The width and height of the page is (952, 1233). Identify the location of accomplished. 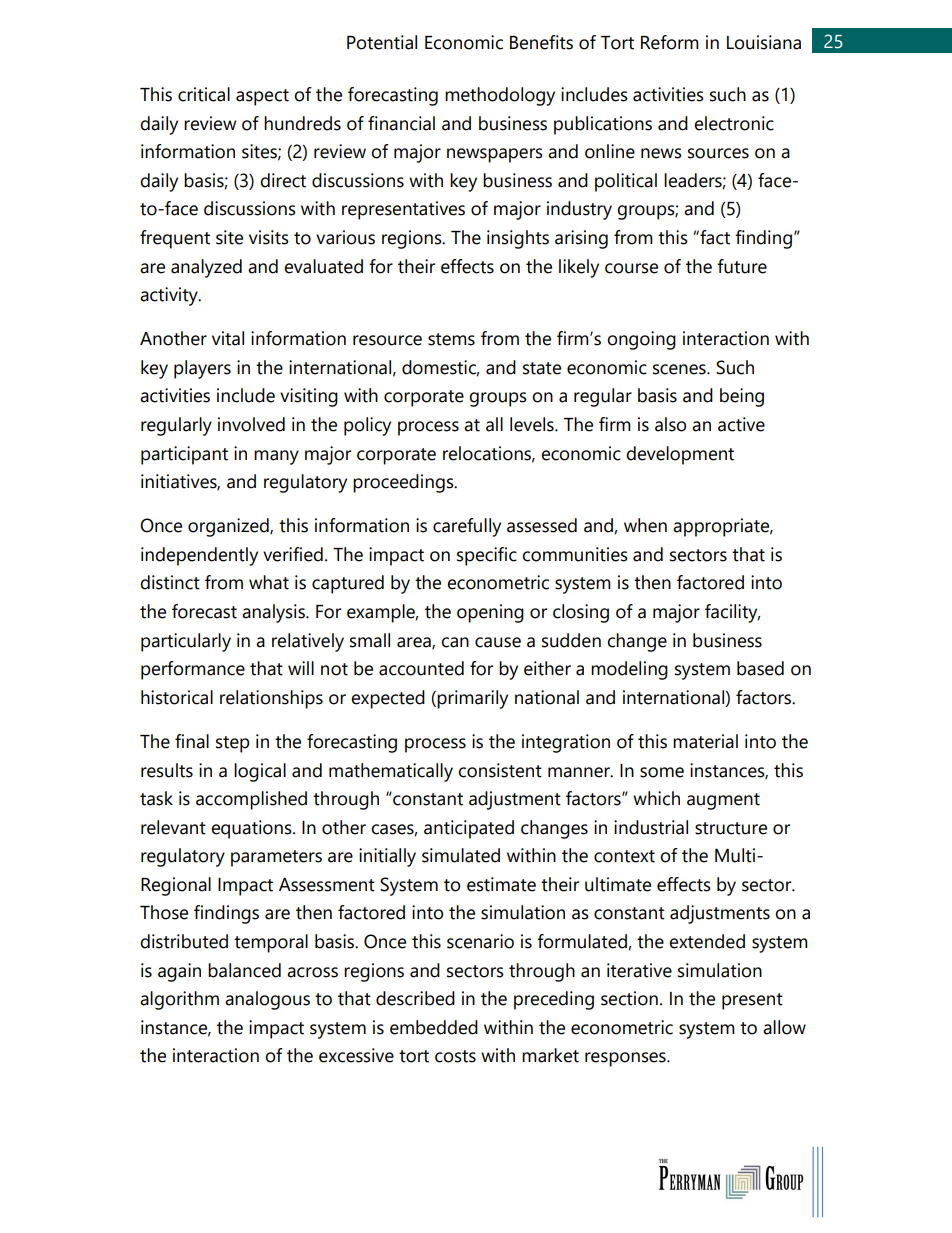
(251, 800).
